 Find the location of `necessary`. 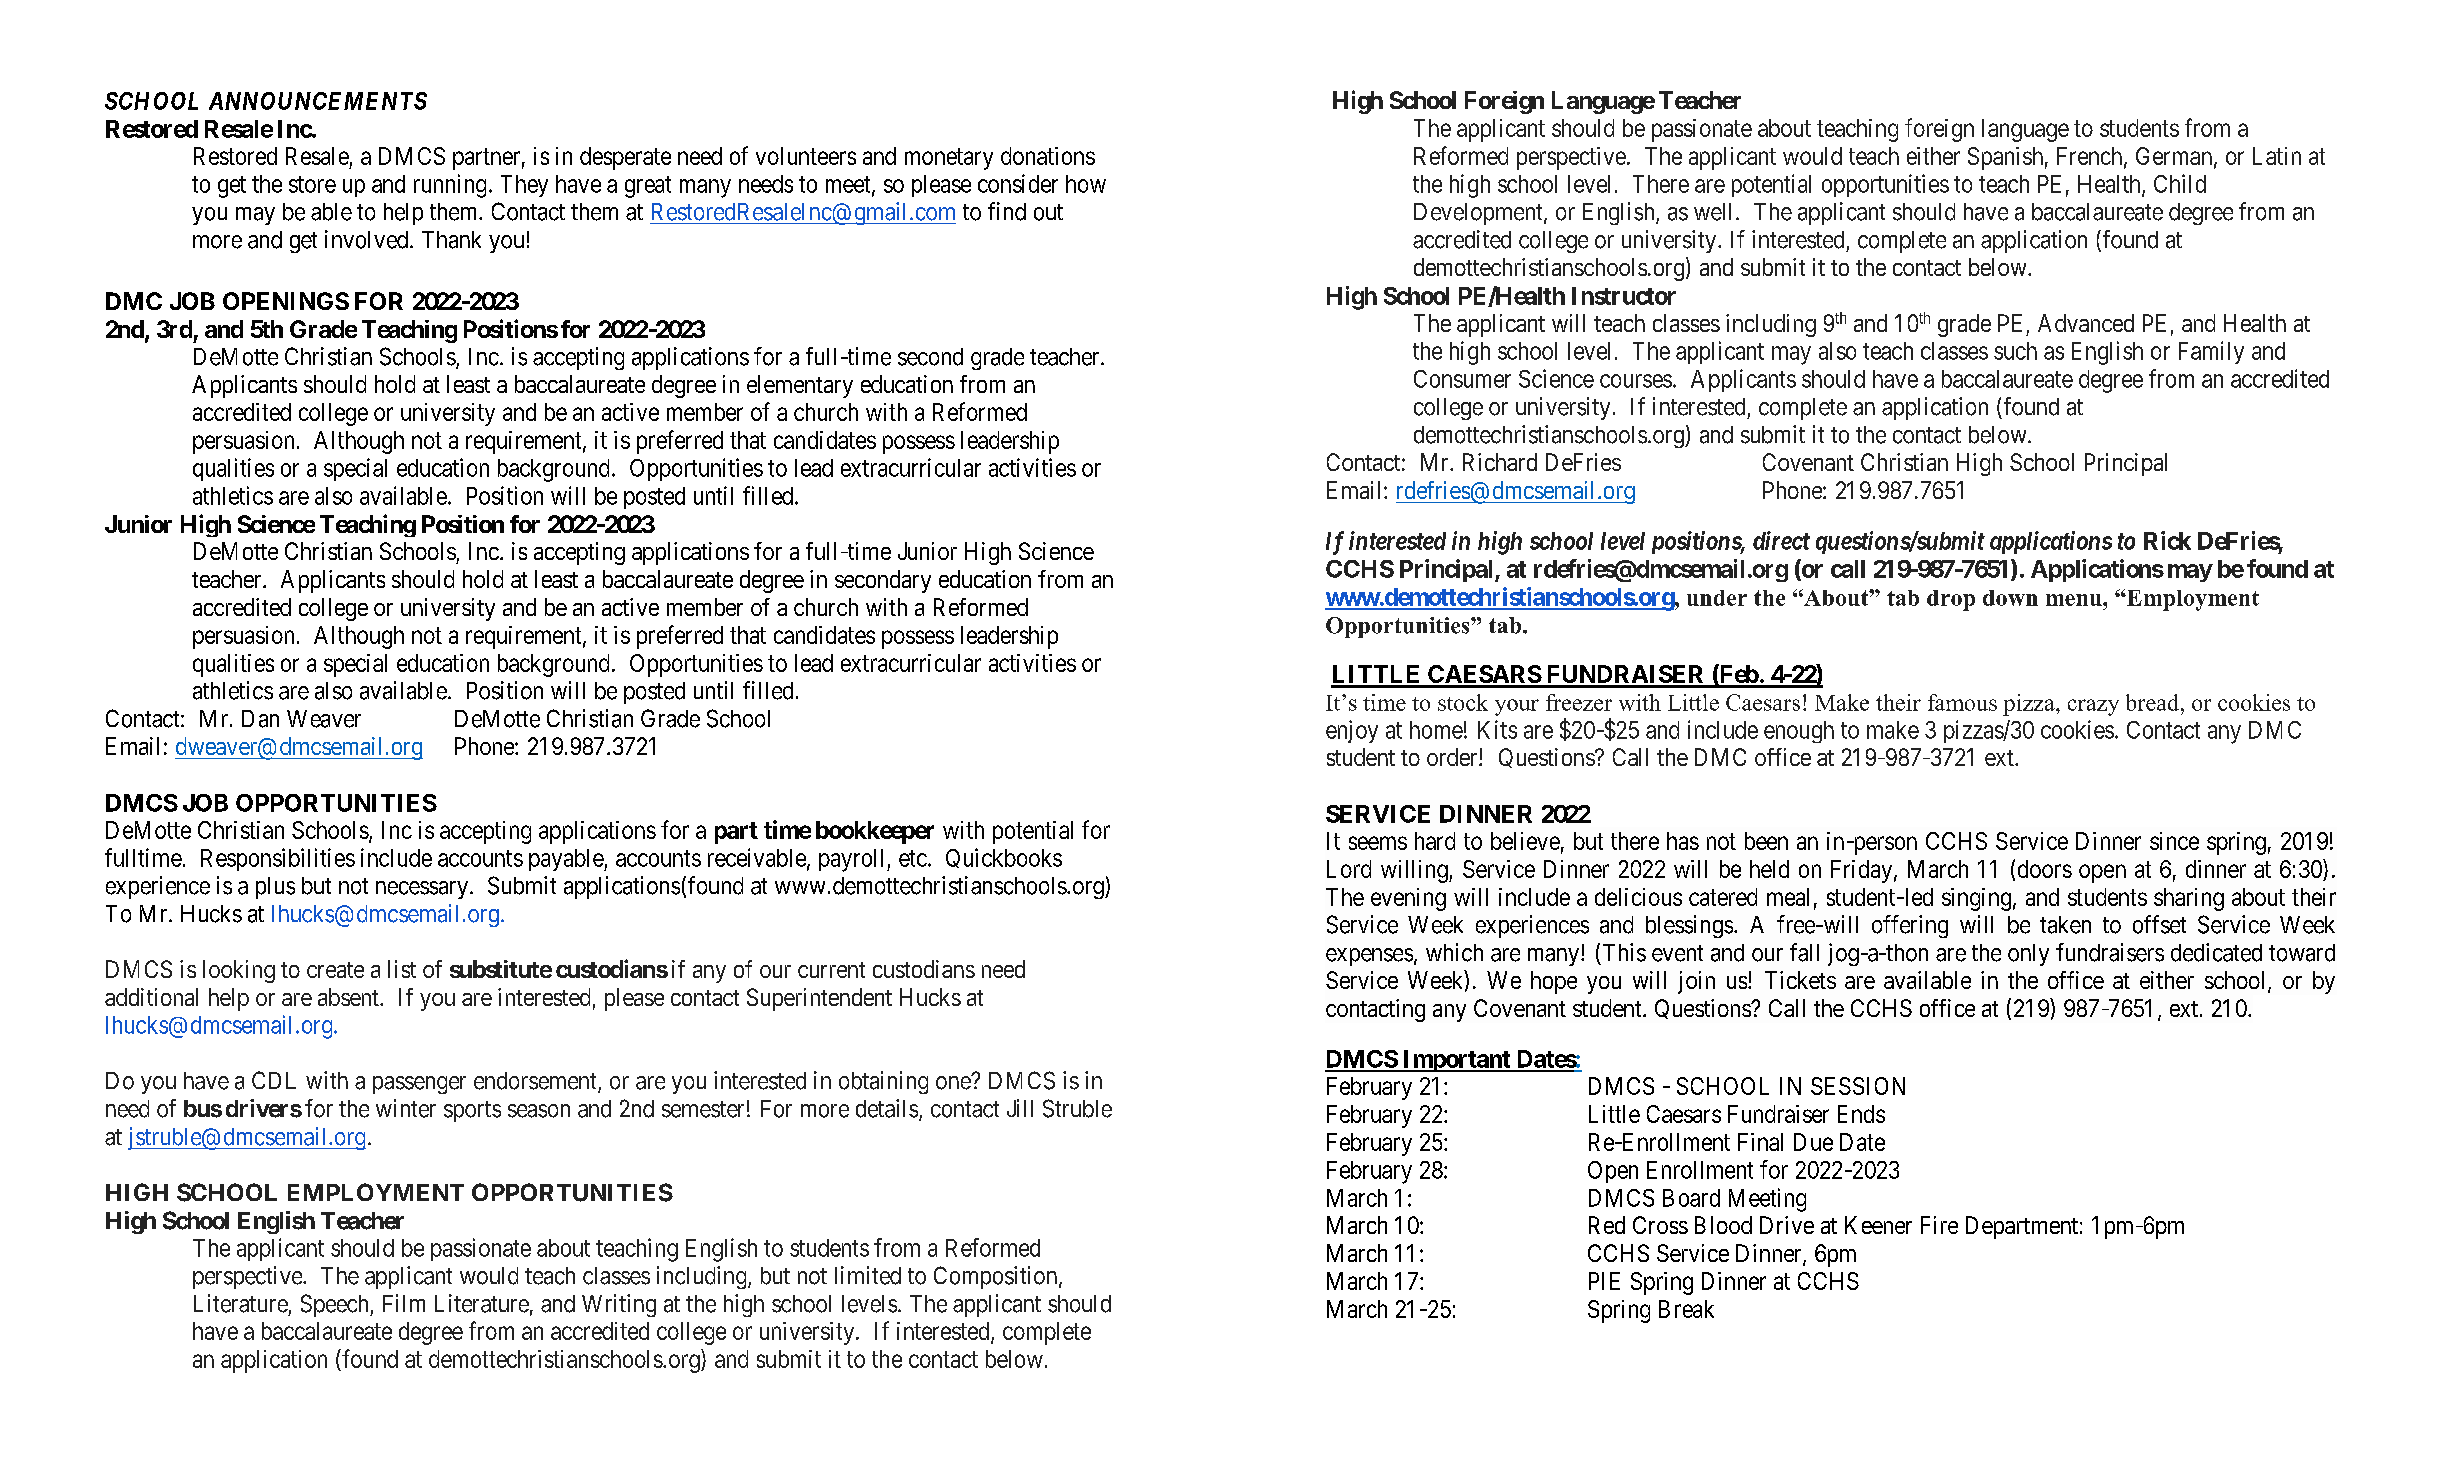

necessary is located at coordinates (423, 890).
